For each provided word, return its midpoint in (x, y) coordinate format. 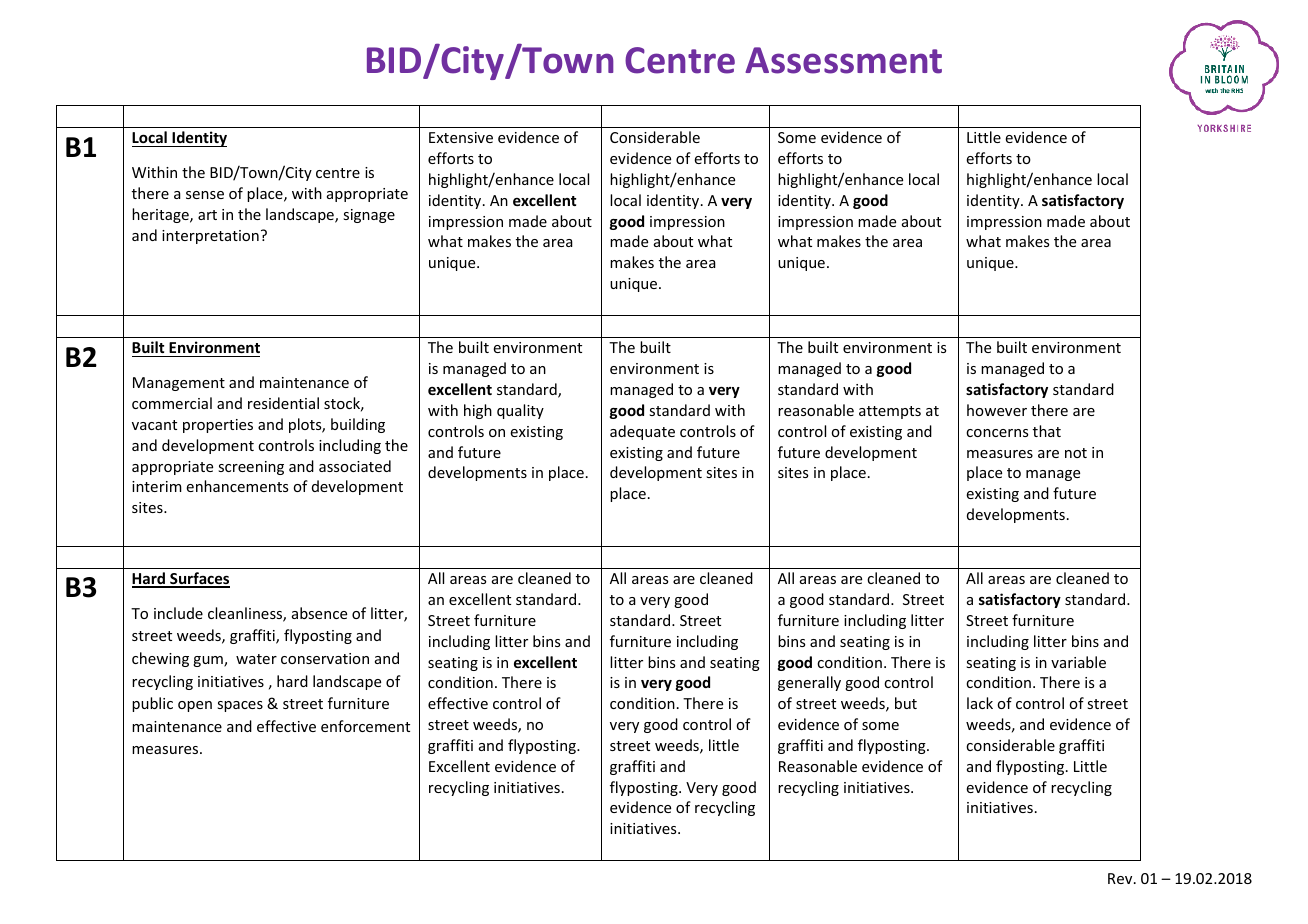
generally (809, 683)
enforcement (365, 726)
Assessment (843, 60)
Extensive (461, 137)
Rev (1121, 878)
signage (369, 216)
